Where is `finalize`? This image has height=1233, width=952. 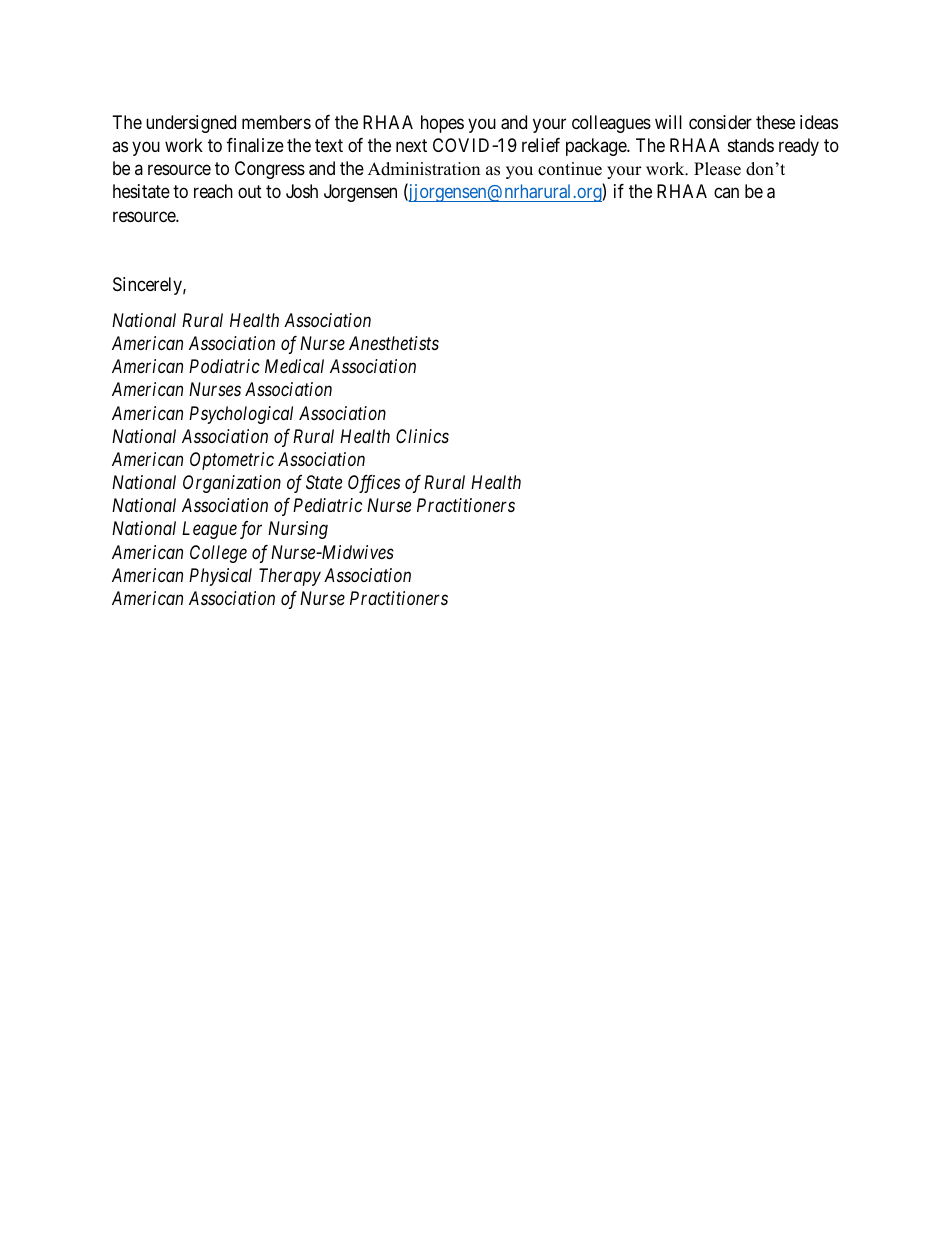
finalize is located at coordinates (255, 145).
